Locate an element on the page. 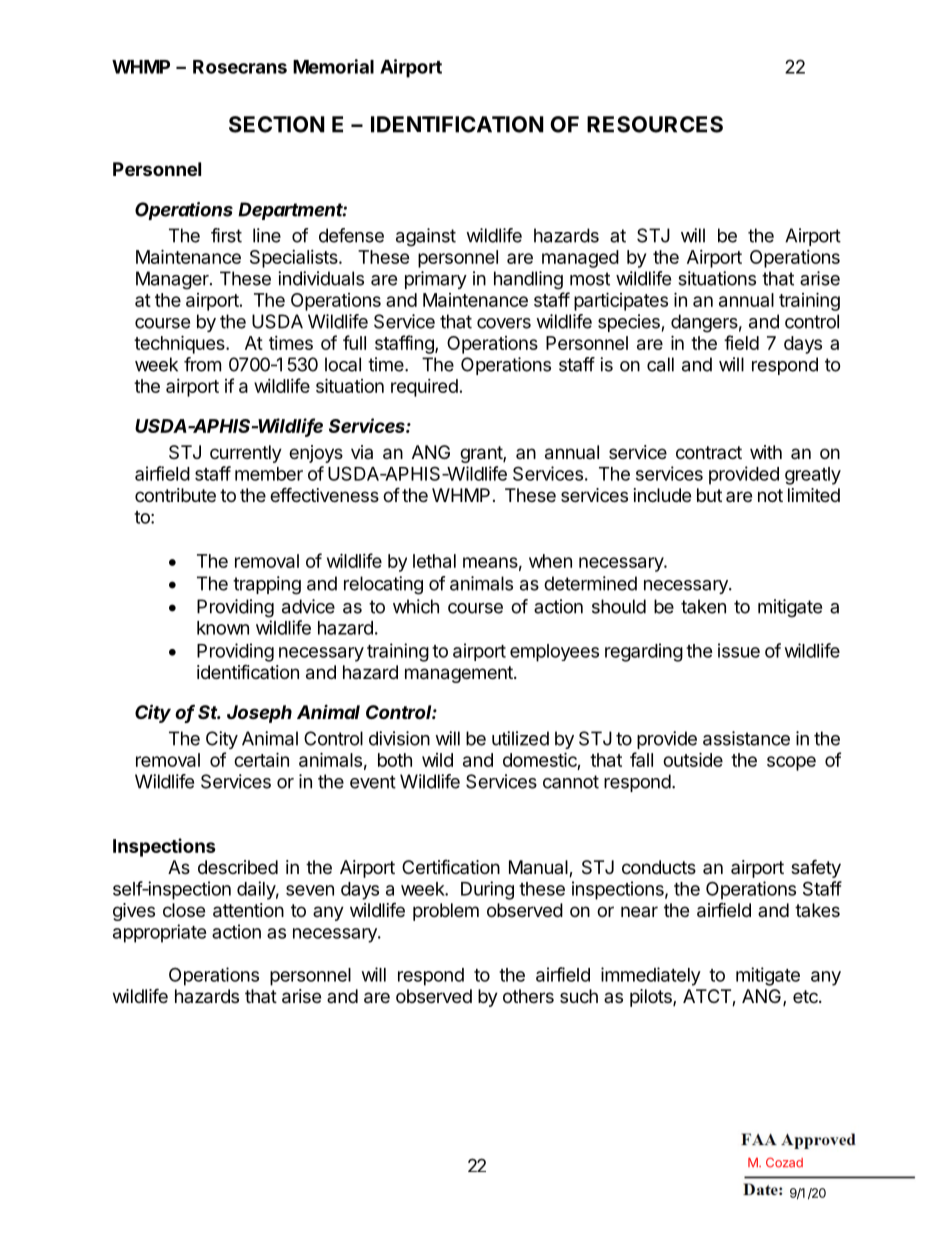  contribute is located at coordinates (175, 495).
